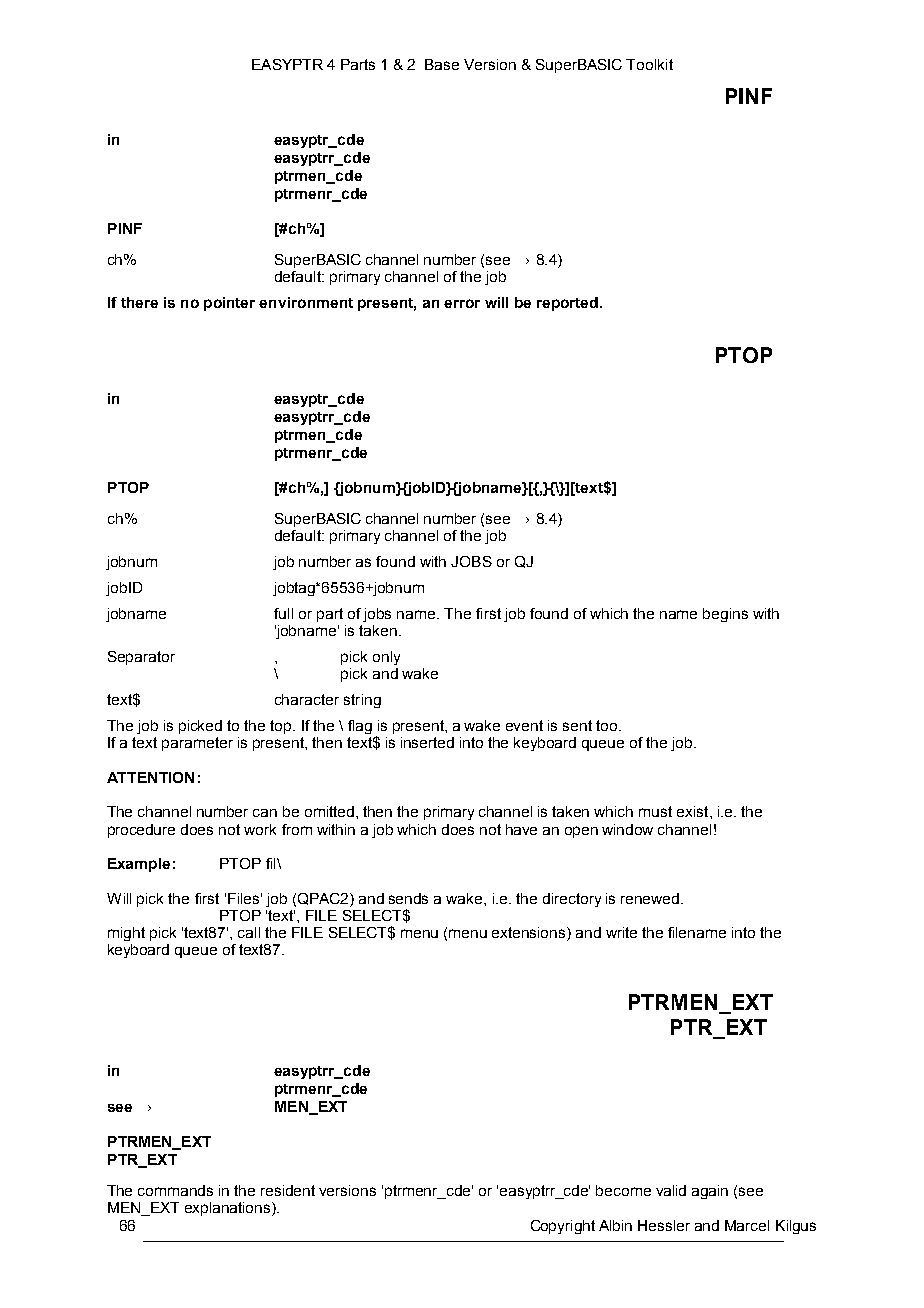 The width and height of the screenshot is (924, 1308). Describe the element at coordinates (260, 829) in the screenshot. I see `work` at that location.
